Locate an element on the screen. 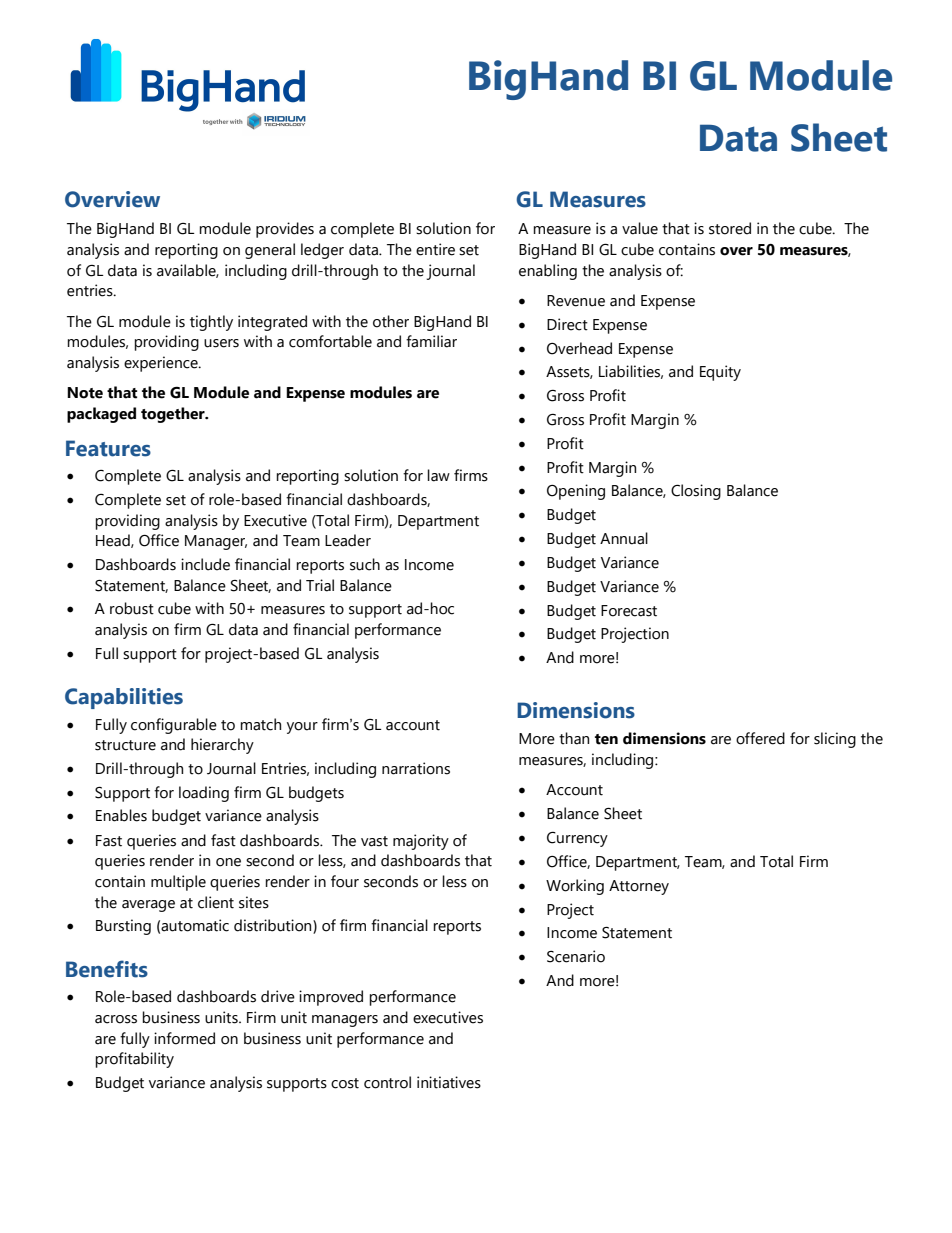 Image resolution: width=952 pixels, height=1233 pixels. stored is located at coordinates (730, 228).
